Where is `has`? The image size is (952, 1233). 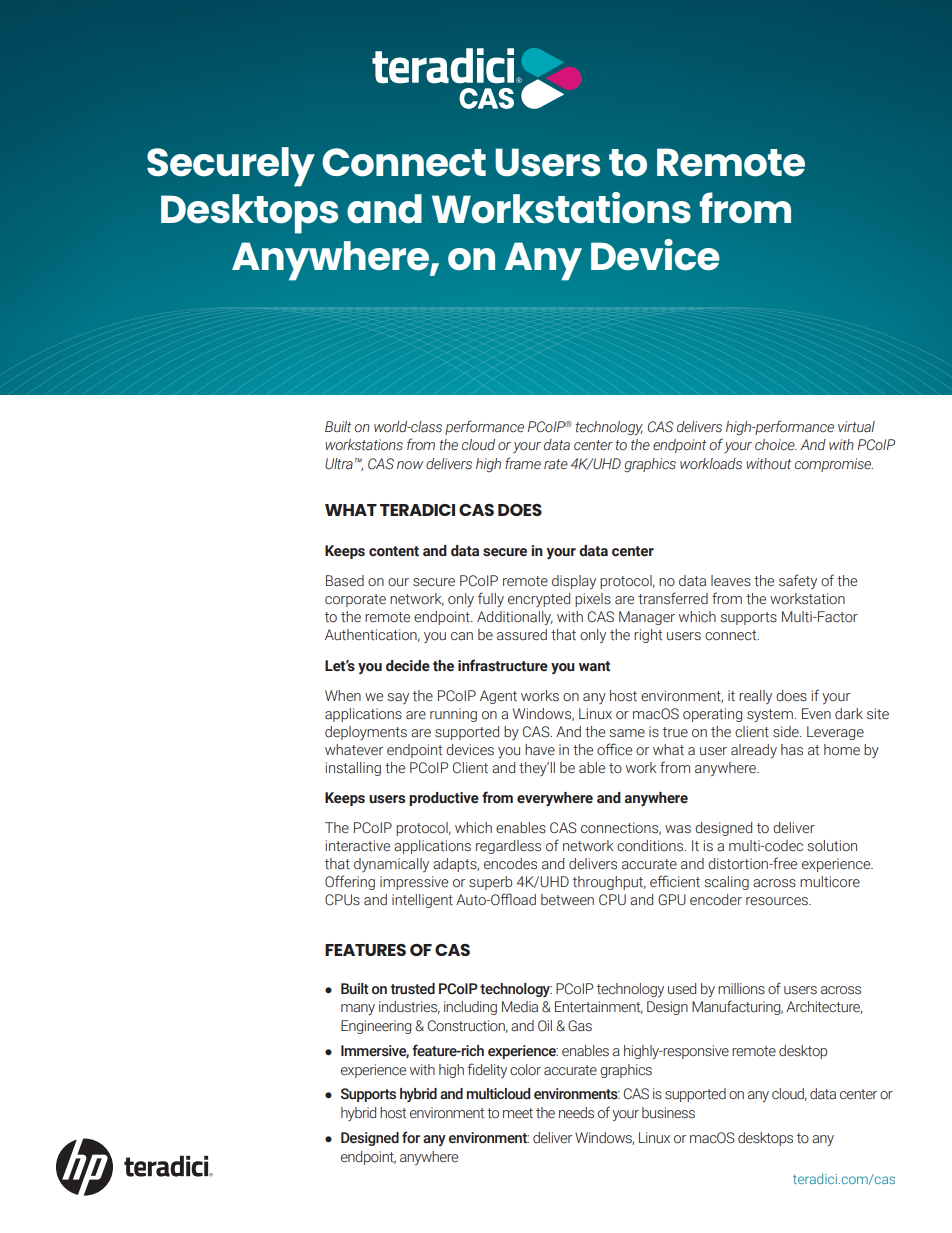
has is located at coordinates (792, 750).
